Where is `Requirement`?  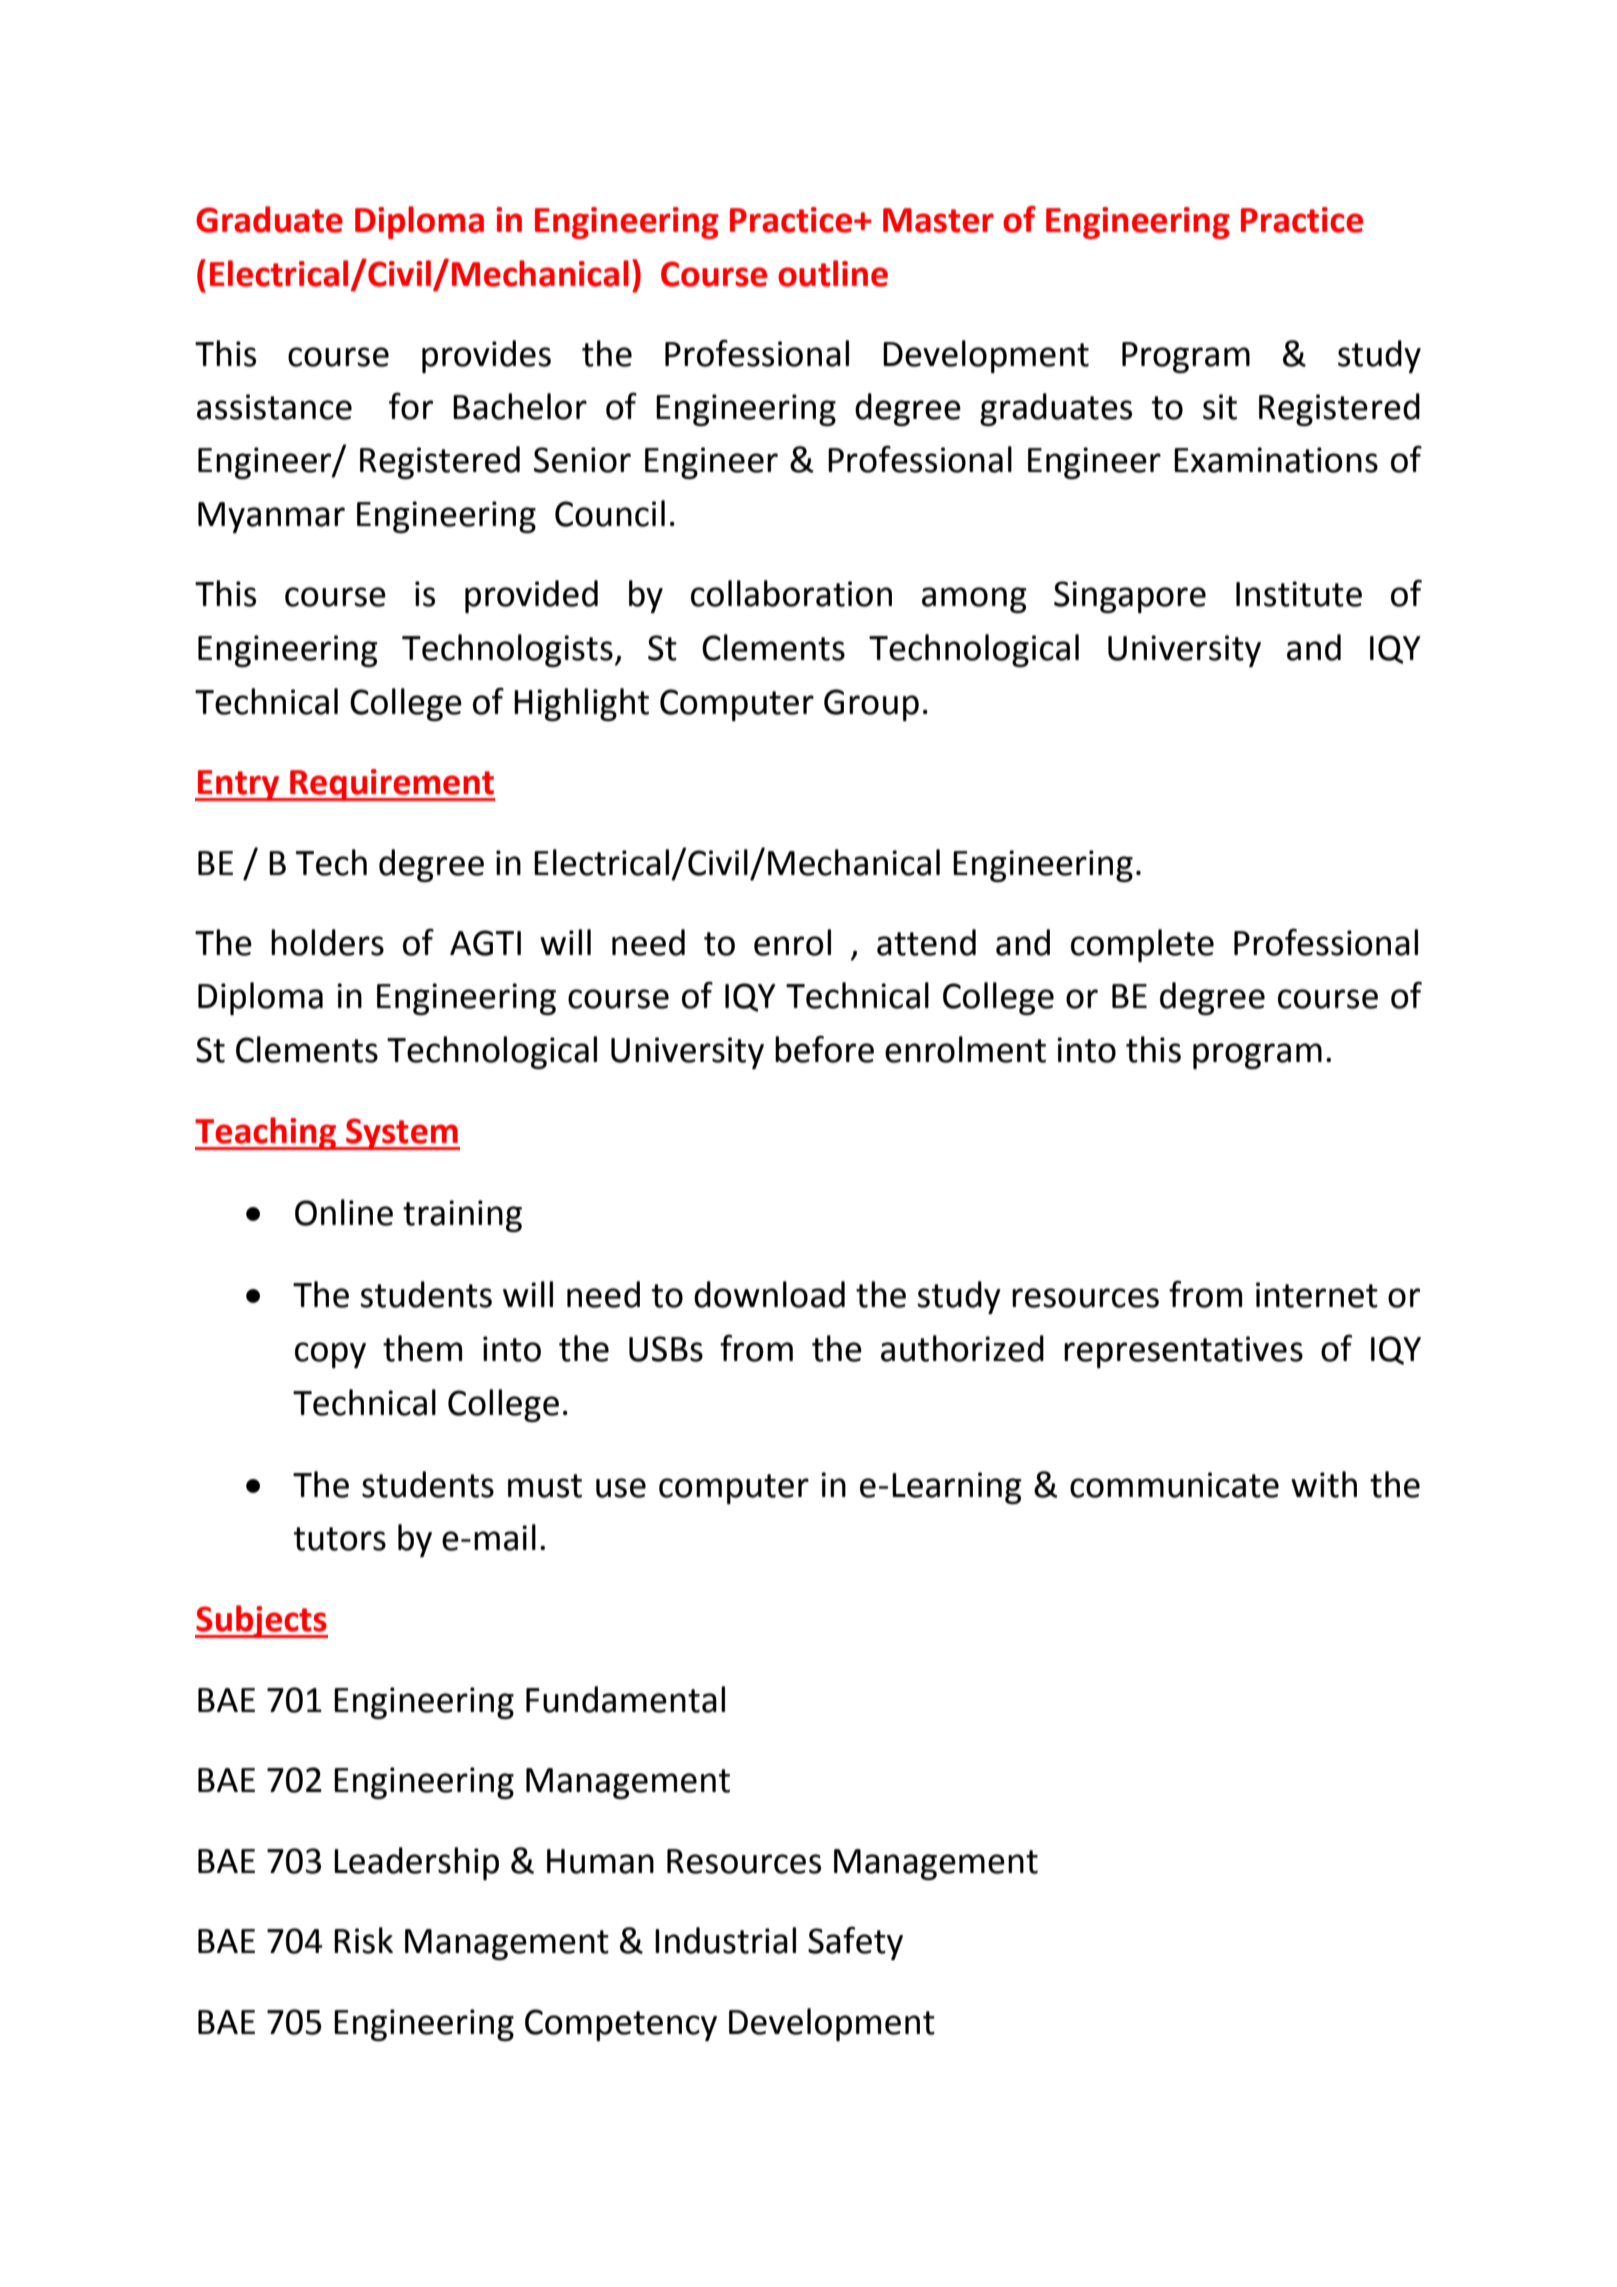 Requirement is located at coordinates (391, 785).
